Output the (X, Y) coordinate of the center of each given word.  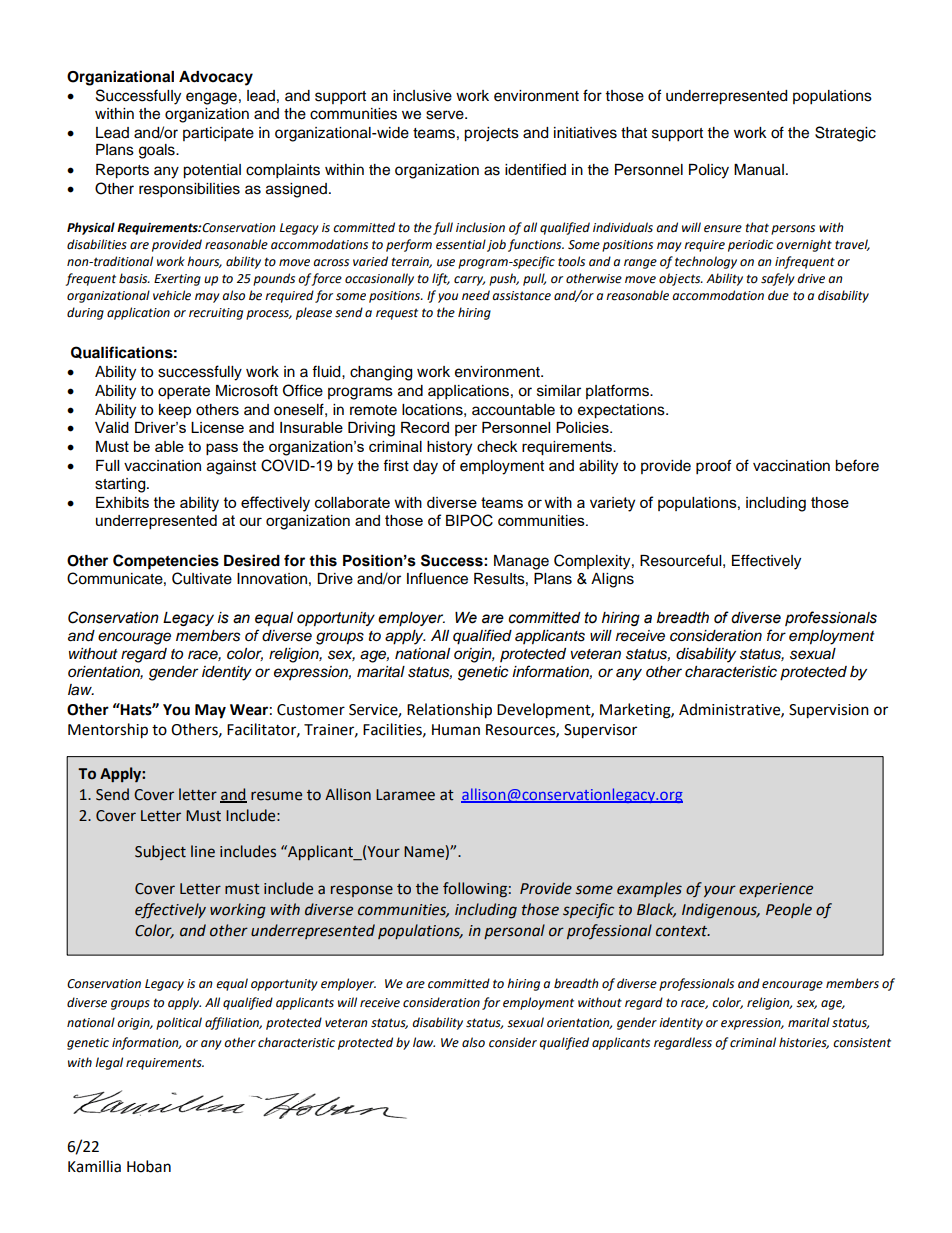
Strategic (845, 134)
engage (211, 98)
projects (491, 134)
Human (456, 730)
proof (713, 467)
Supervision (829, 711)
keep (175, 411)
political (179, 1023)
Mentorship (108, 731)
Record (425, 427)
